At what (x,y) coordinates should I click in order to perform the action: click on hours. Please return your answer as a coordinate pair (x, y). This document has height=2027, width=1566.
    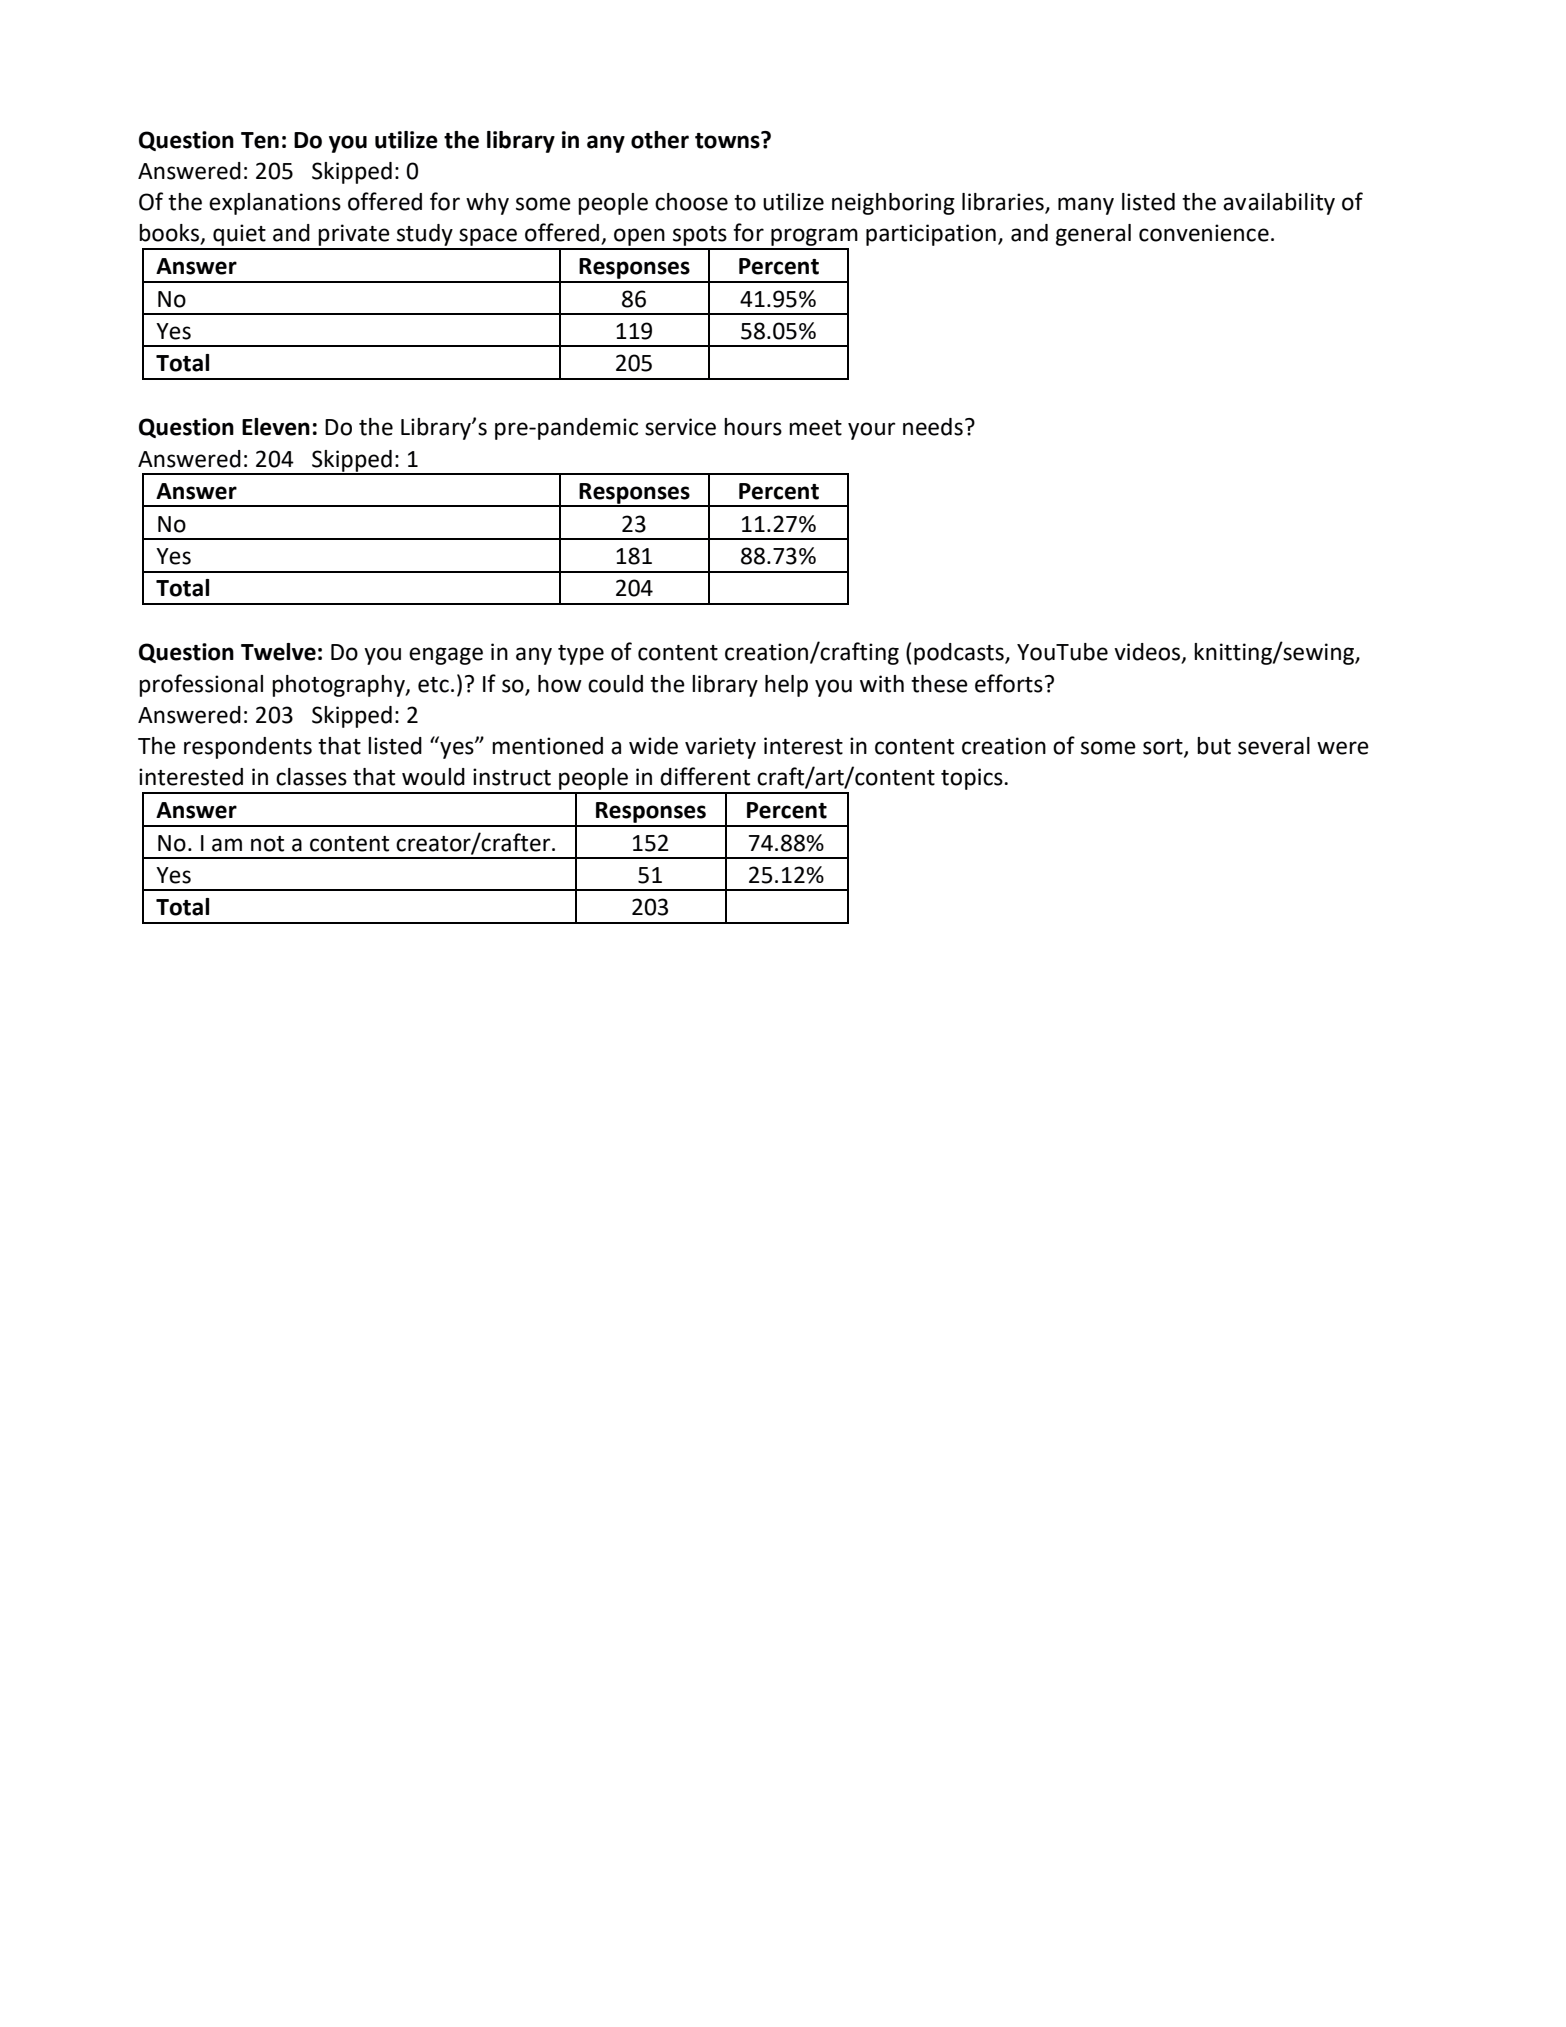
    Looking at the image, I should click on (753, 427).
